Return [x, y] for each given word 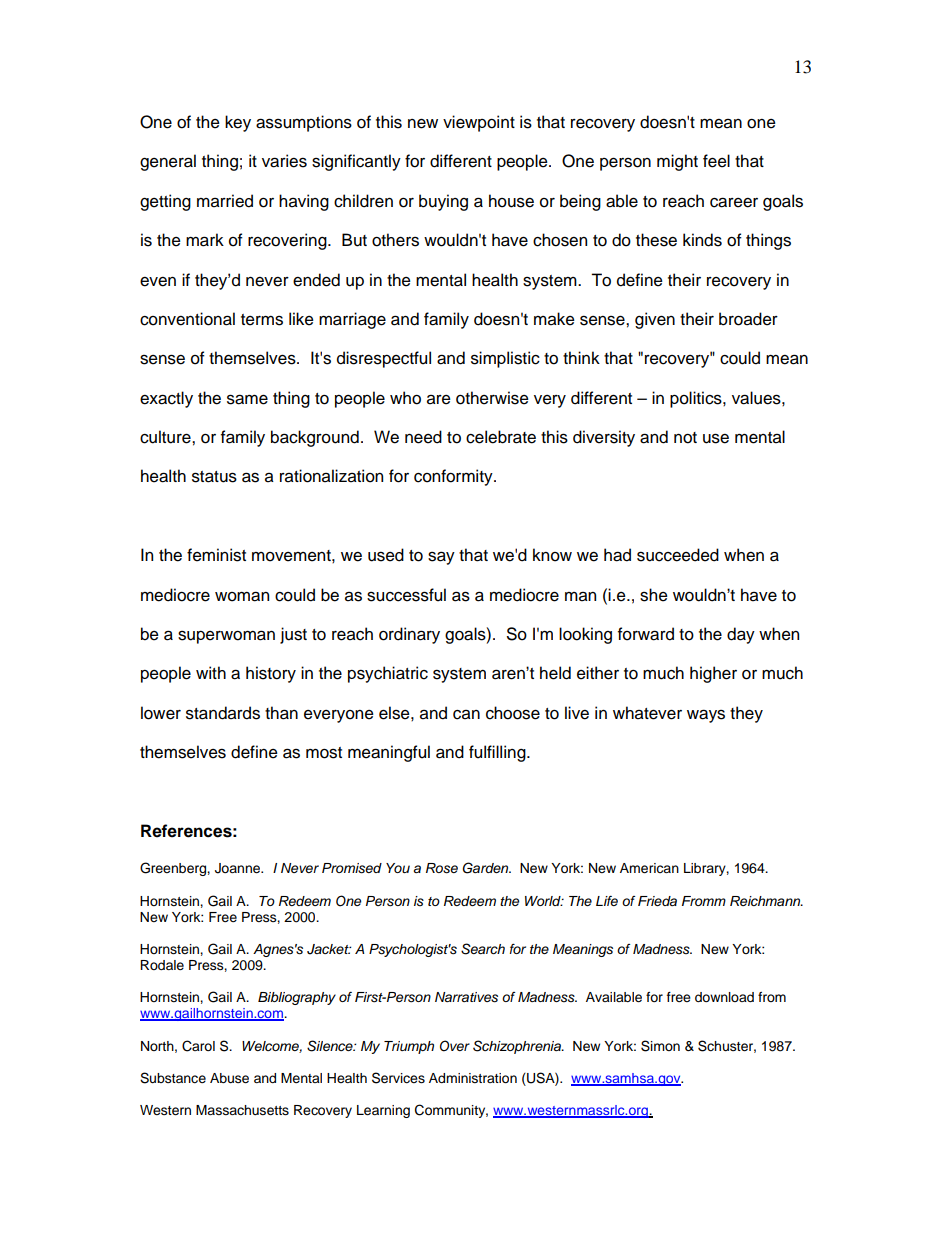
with [211, 672]
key [238, 123]
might [677, 162]
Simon [660, 1046]
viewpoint [479, 123]
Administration [473, 1078]
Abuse [229, 1078]
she [654, 595]
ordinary [409, 635]
